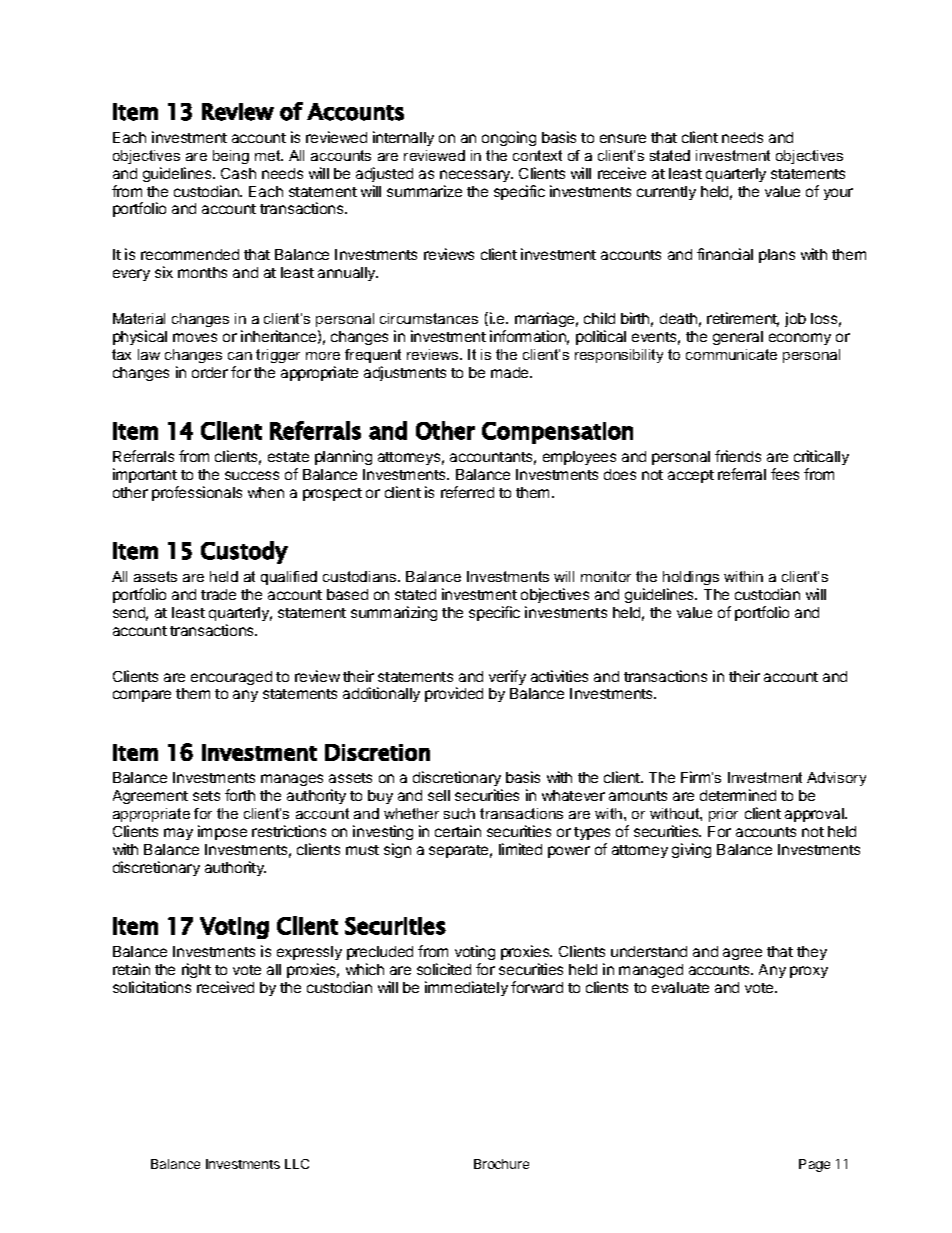  I want to click on holdings, so click(691, 578).
